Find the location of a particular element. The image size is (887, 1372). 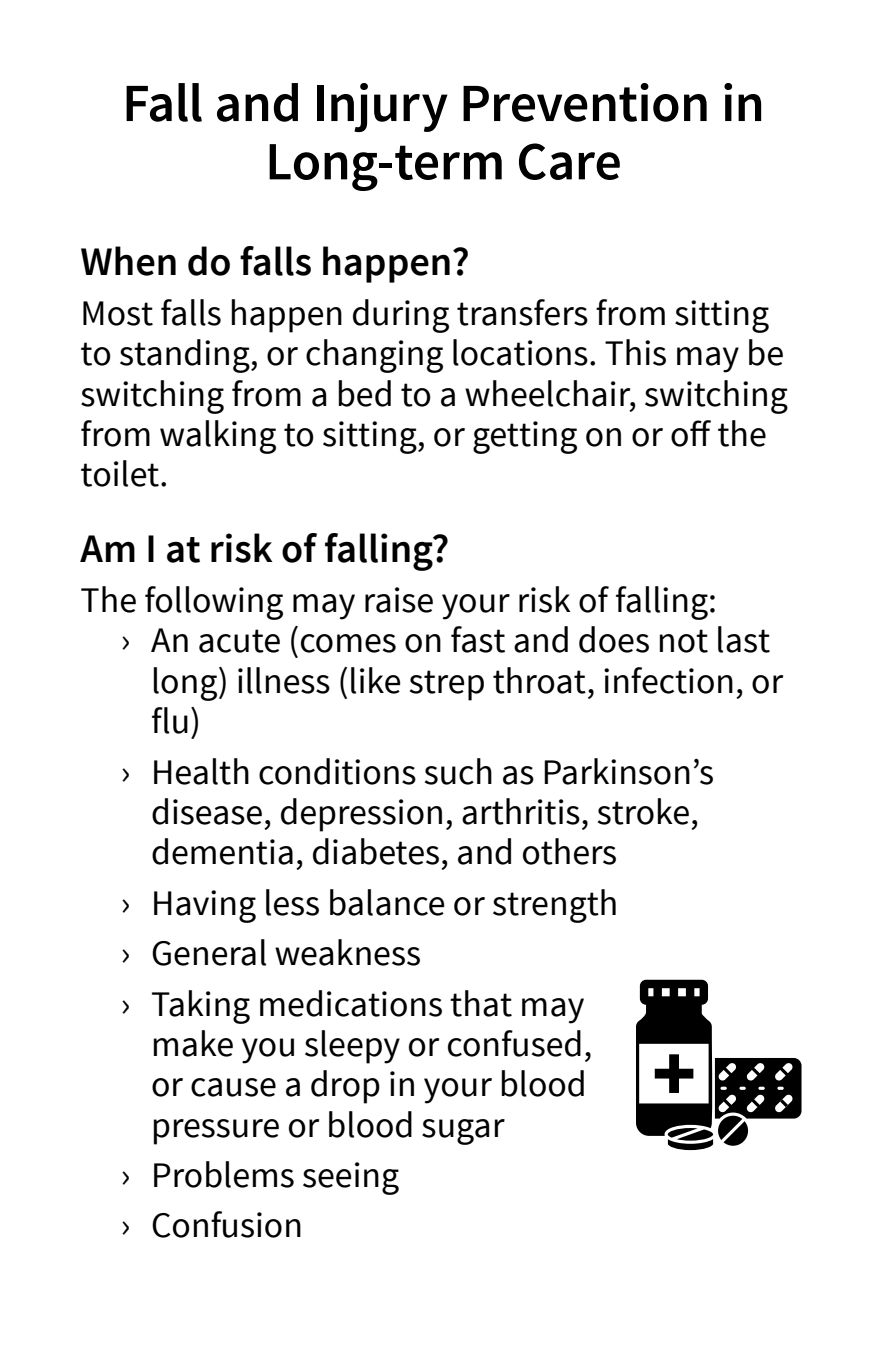

acute is located at coordinates (239, 641).
